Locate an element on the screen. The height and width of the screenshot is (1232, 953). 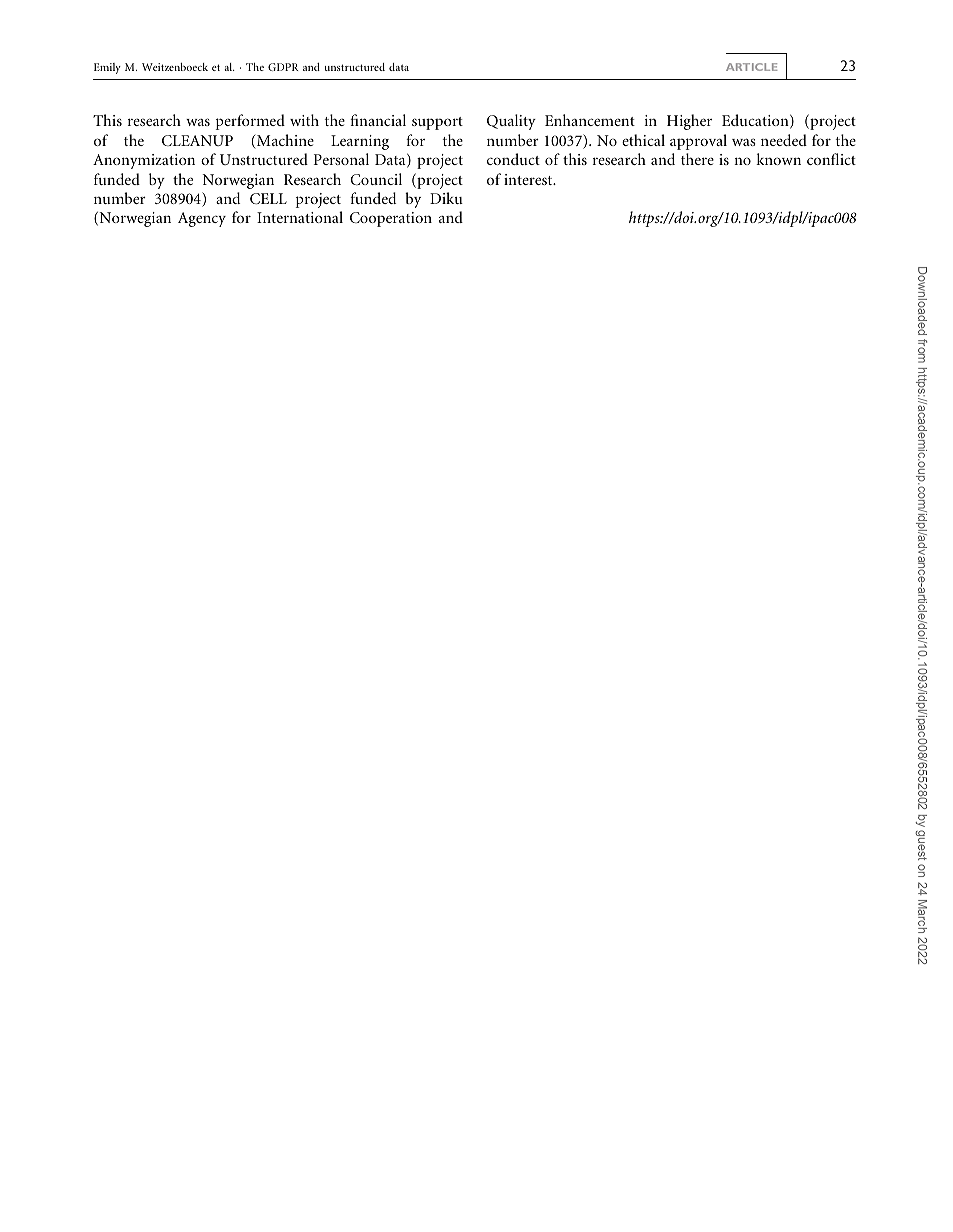
Agency is located at coordinates (202, 219).
